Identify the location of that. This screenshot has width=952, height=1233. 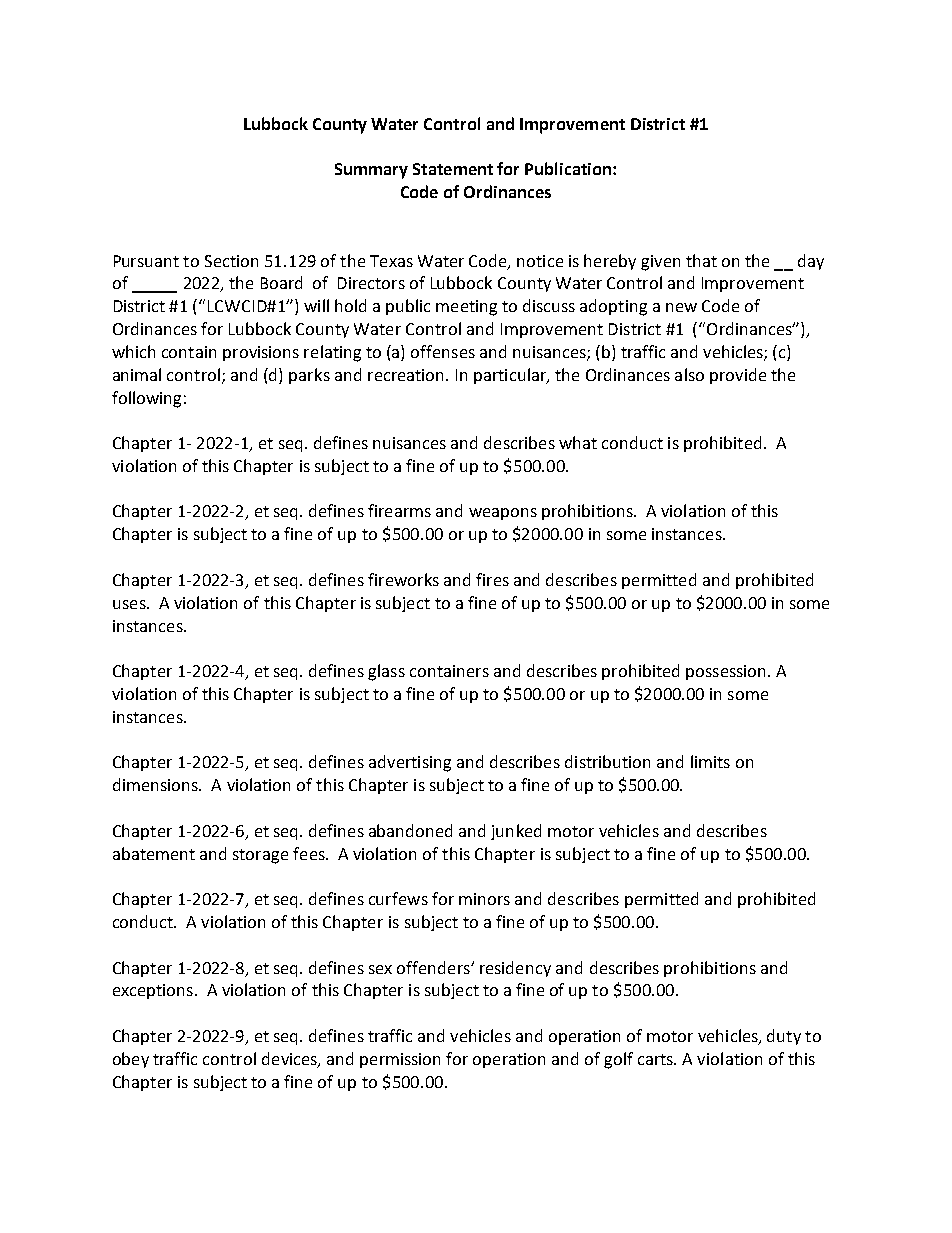
(701, 260).
